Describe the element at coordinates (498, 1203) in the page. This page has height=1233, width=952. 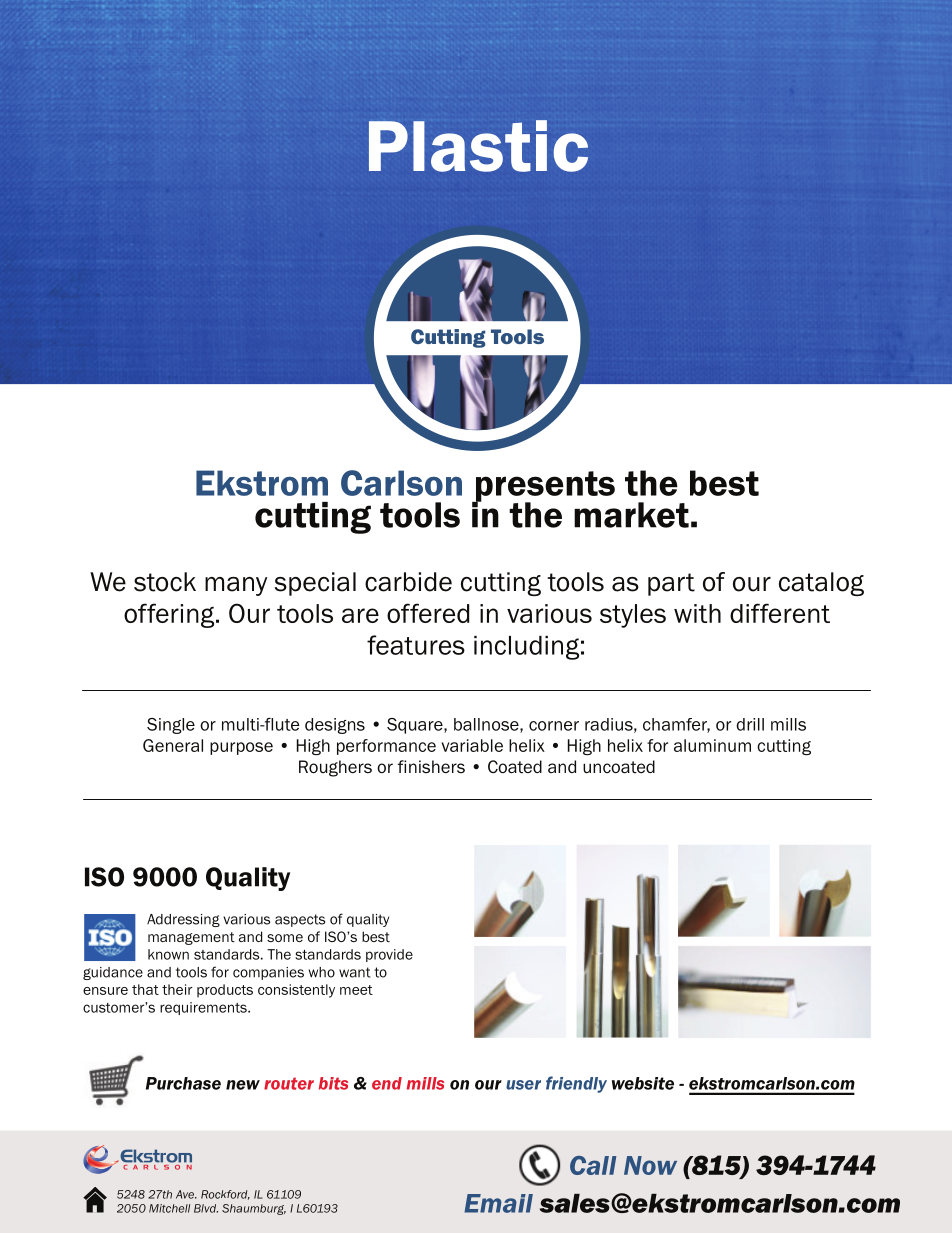
I see `Email` at that location.
